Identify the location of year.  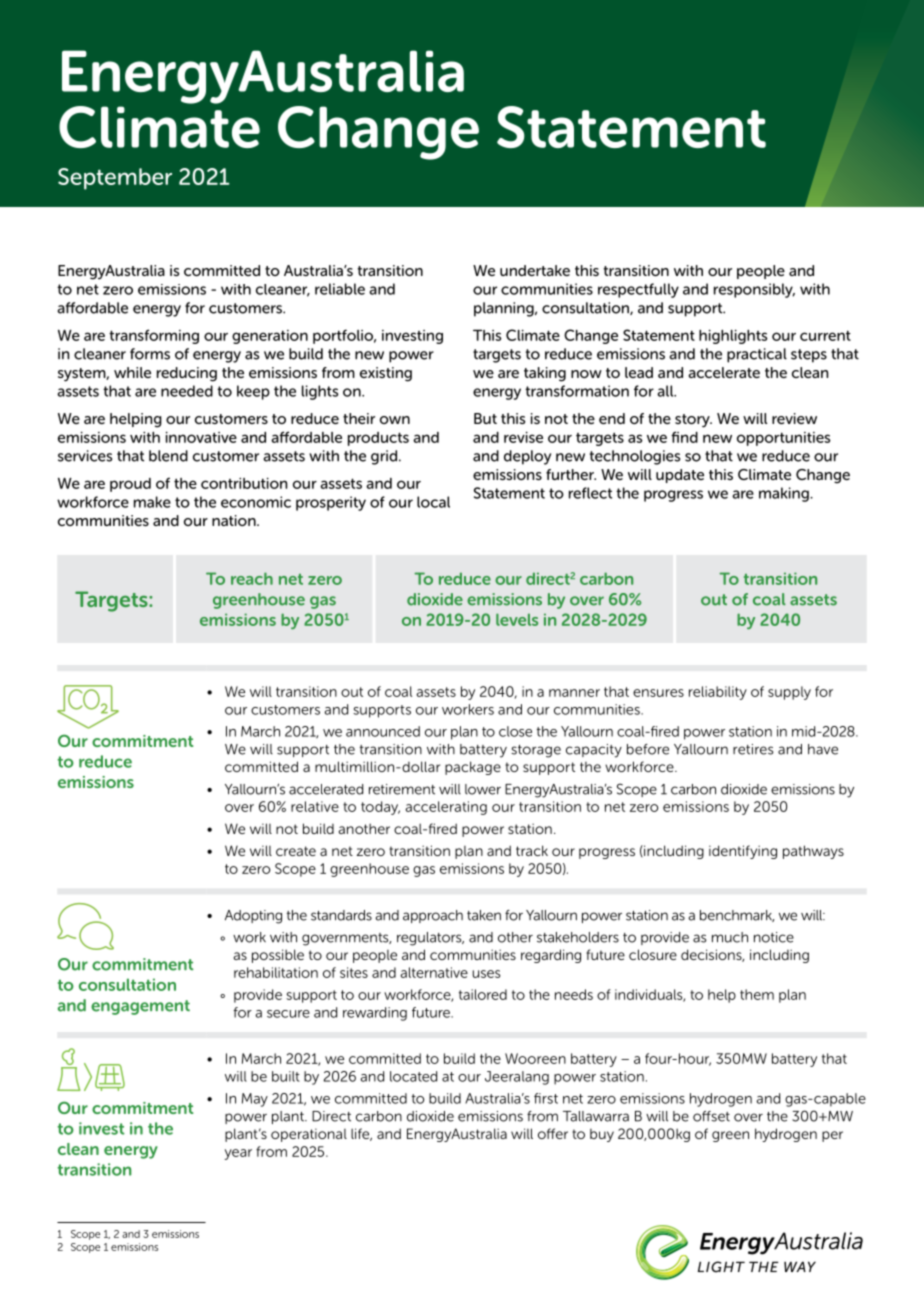
(238, 1154).
